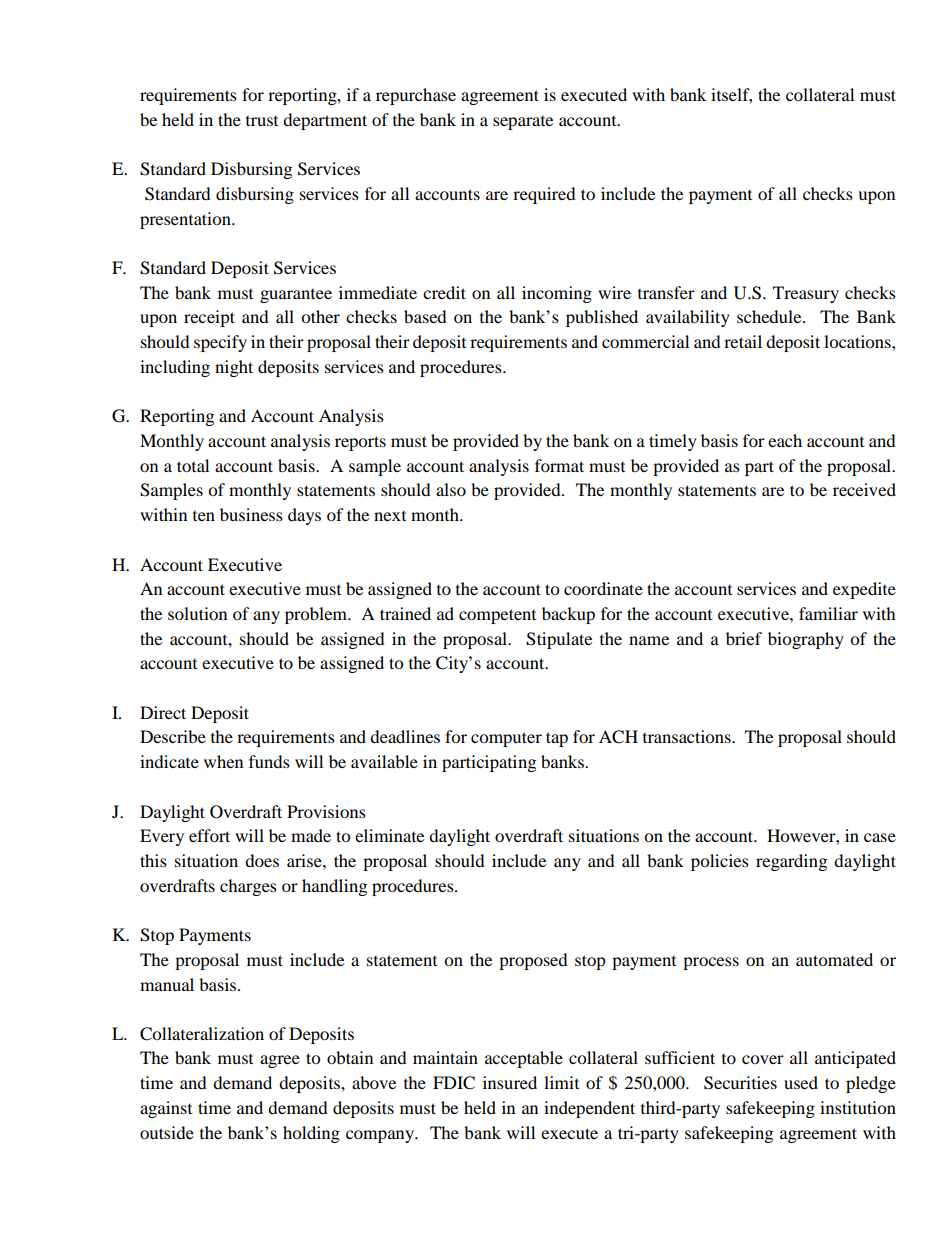 The height and width of the screenshot is (1233, 952). What do you see at coordinates (262, 860) in the screenshot?
I see `does` at bounding box center [262, 860].
